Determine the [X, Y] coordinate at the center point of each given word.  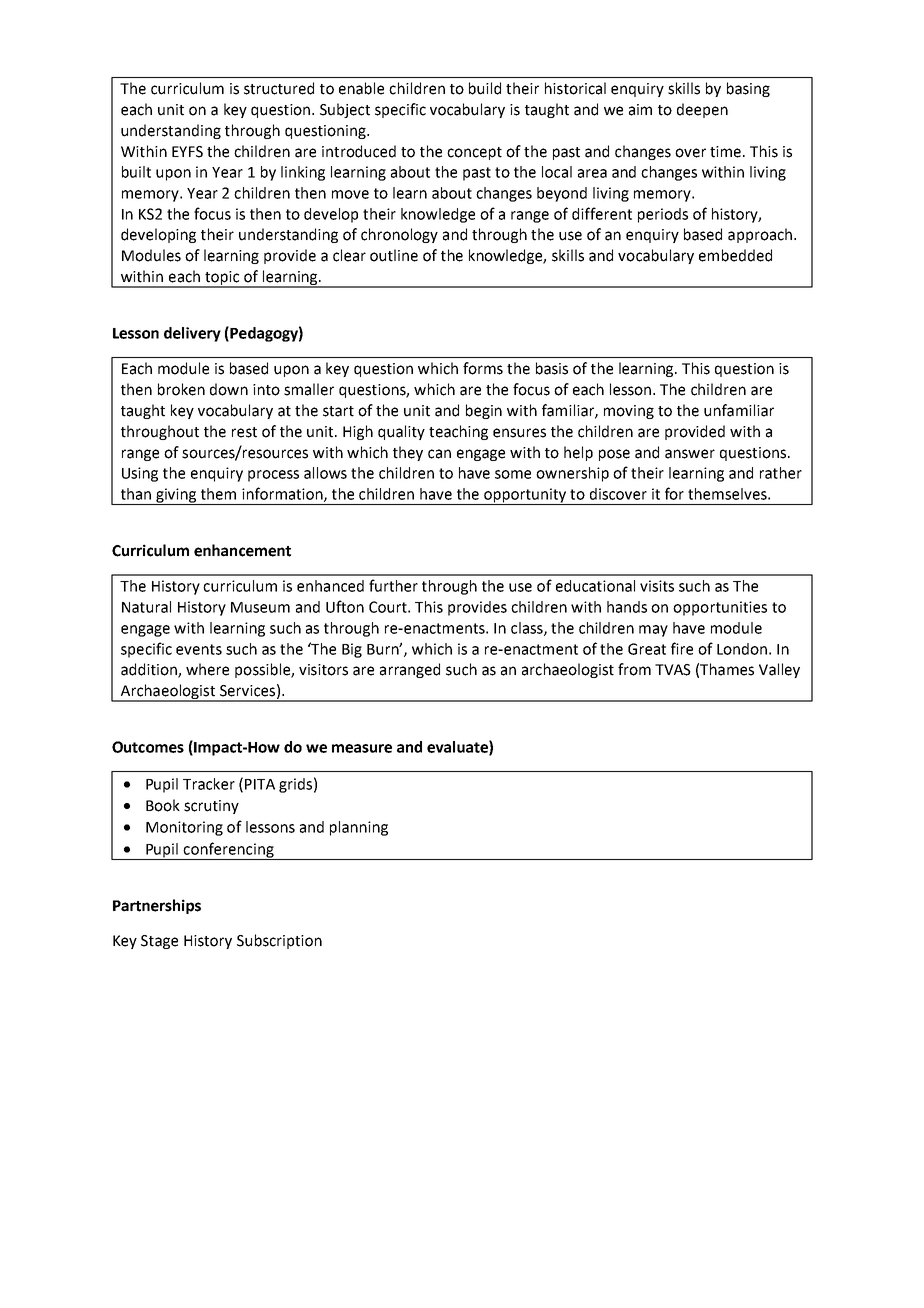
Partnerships [157, 906]
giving [176, 496]
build [485, 88]
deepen [702, 110]
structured [279, 88]
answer [690, 454]
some [513, 474]
